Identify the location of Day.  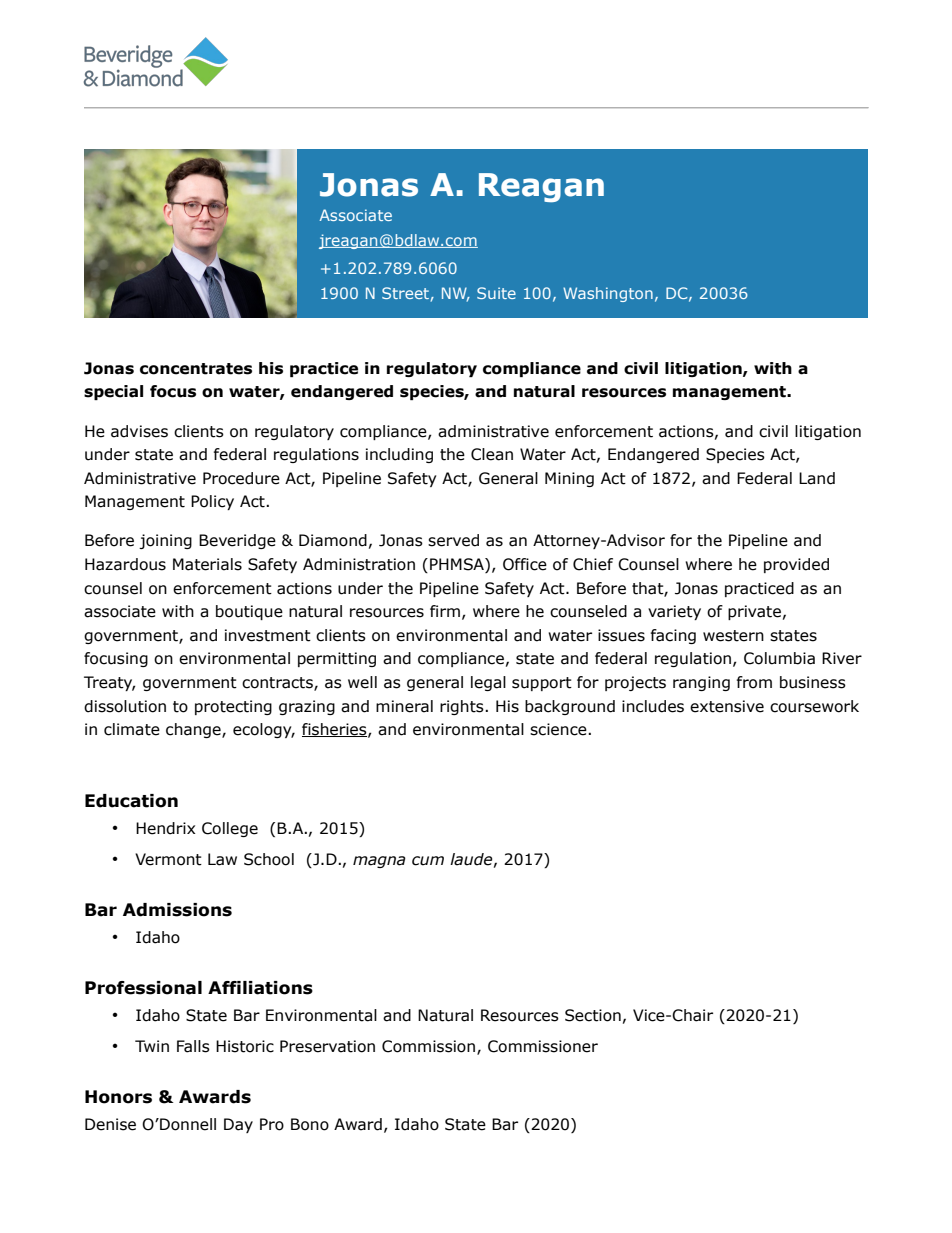
(238, 1125).
